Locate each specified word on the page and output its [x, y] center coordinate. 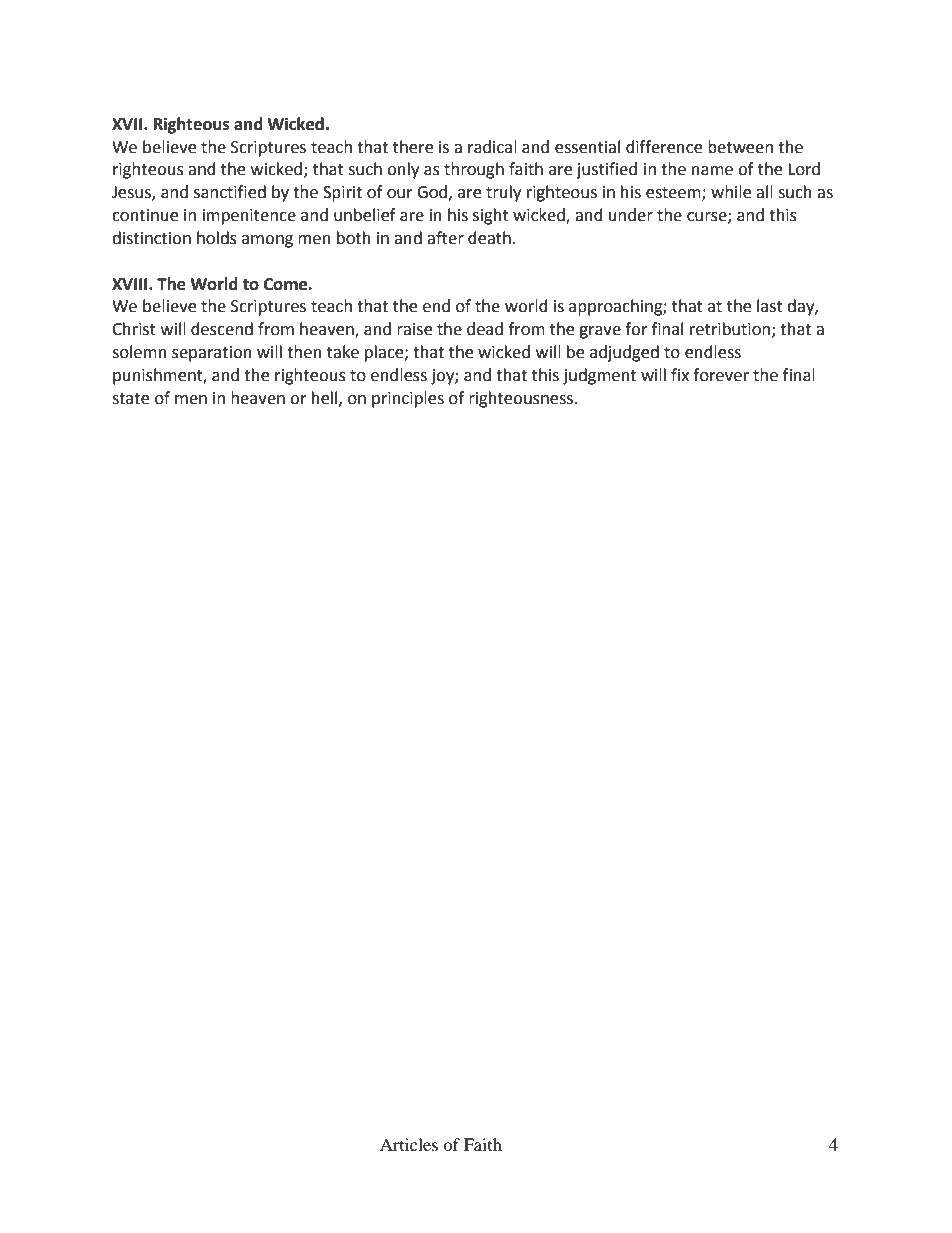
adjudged [624, 353]
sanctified [230, 192]
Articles [409, 1144]
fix [680, 374]
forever [721, 375]
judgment [599, 376]
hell [326, 398]
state [130, 399]
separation [212, 354]
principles [408, 399]
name [712, 171]
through [474, 170]
